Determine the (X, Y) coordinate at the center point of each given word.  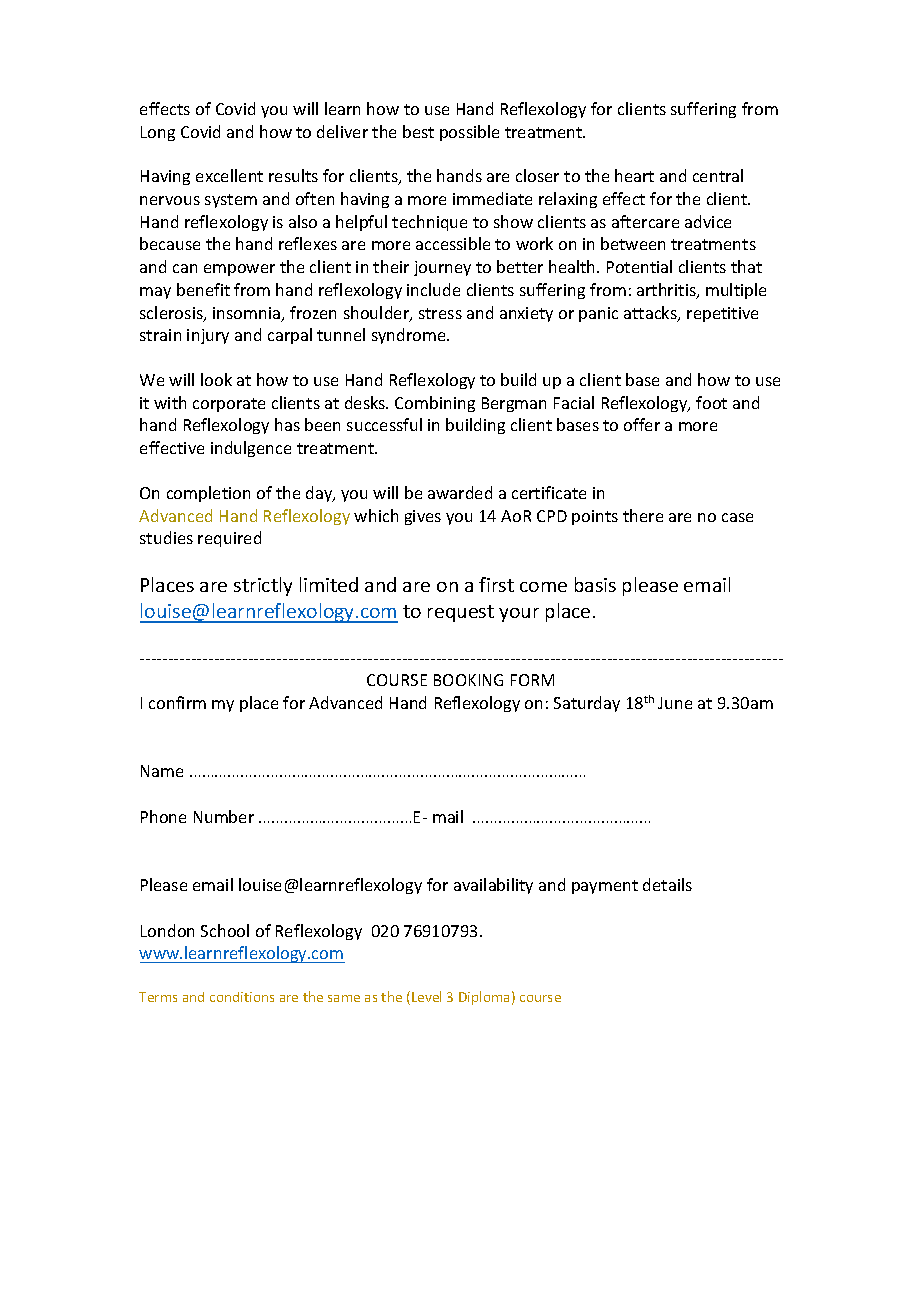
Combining (435, 404)
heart (634, 175)
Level (426, 996)
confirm (177, 702)
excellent (229, 175)
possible (469, 133)
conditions (242, 997)
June (675, 703)
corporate (229, 405)
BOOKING (468, 680)
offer (642, 424)
